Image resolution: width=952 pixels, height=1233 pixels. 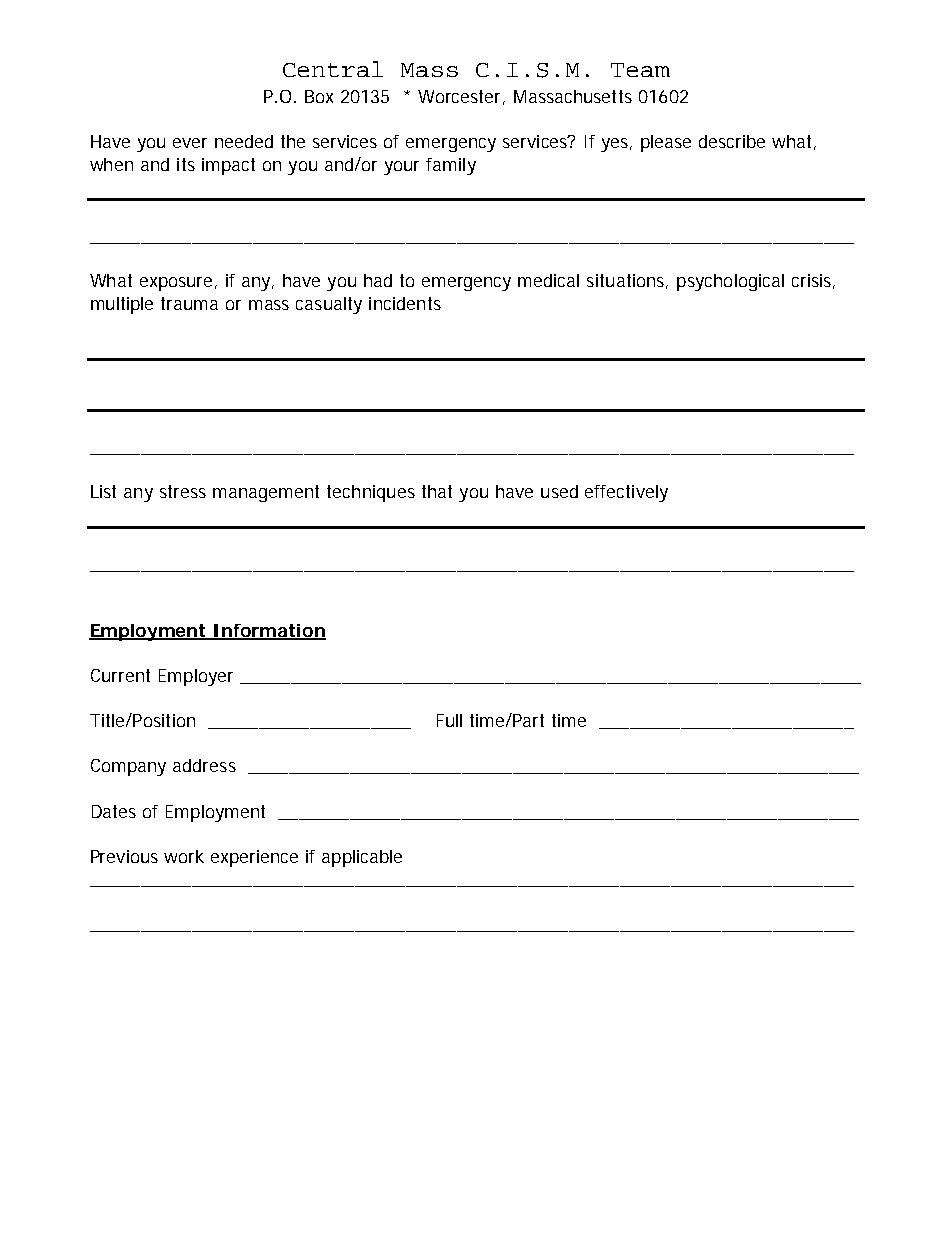 I want to click on trauma, so click(x=189, y=303).
